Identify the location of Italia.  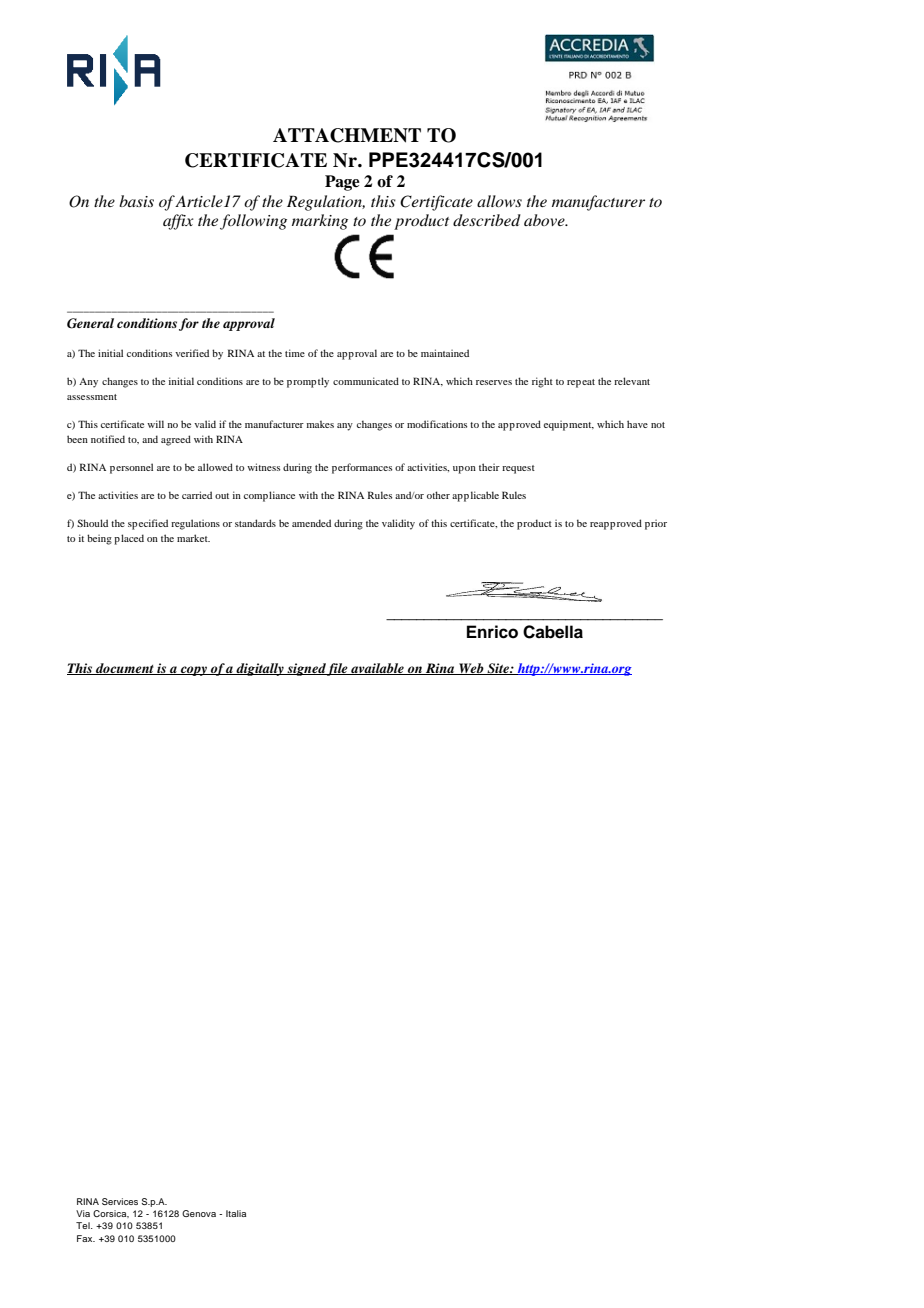
(236, 1213).
